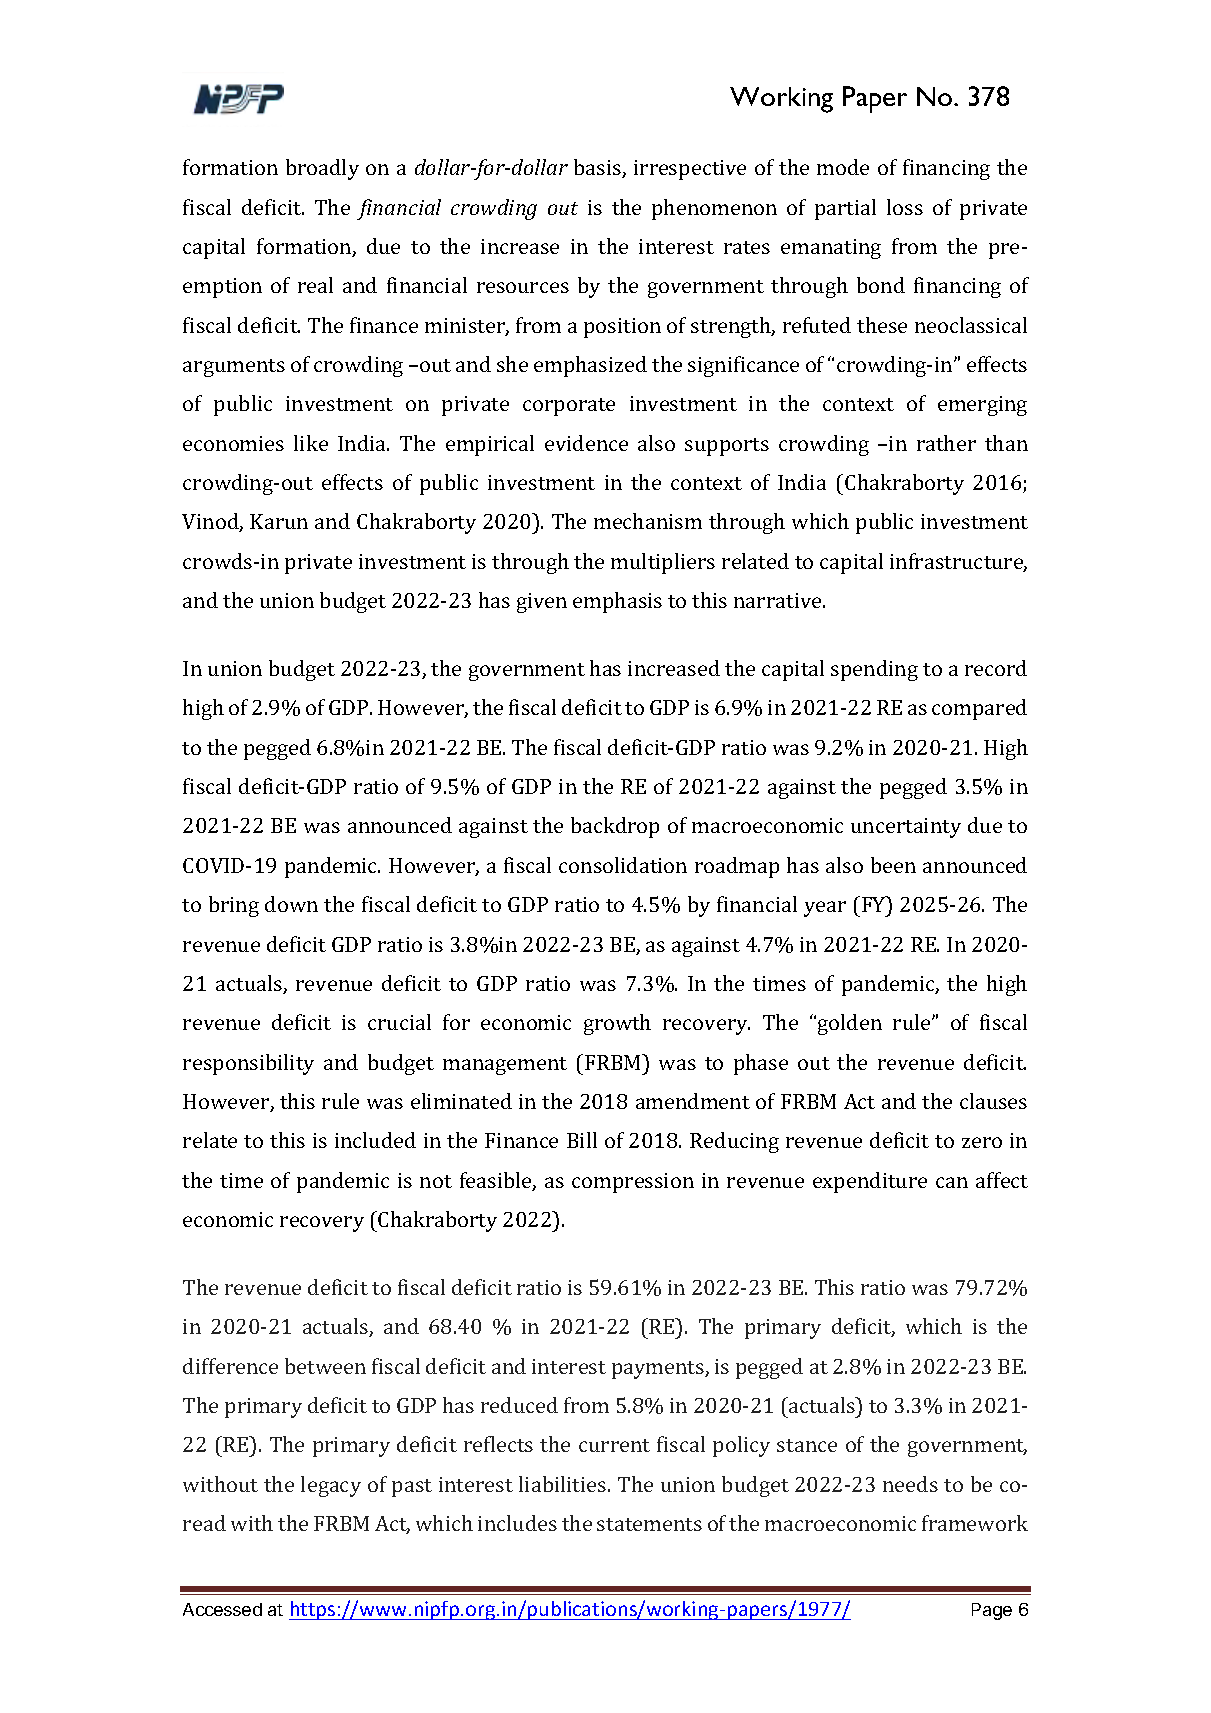  Describe the element at coordinates (893, 865) in the screenshot. I see `been` at that location.
